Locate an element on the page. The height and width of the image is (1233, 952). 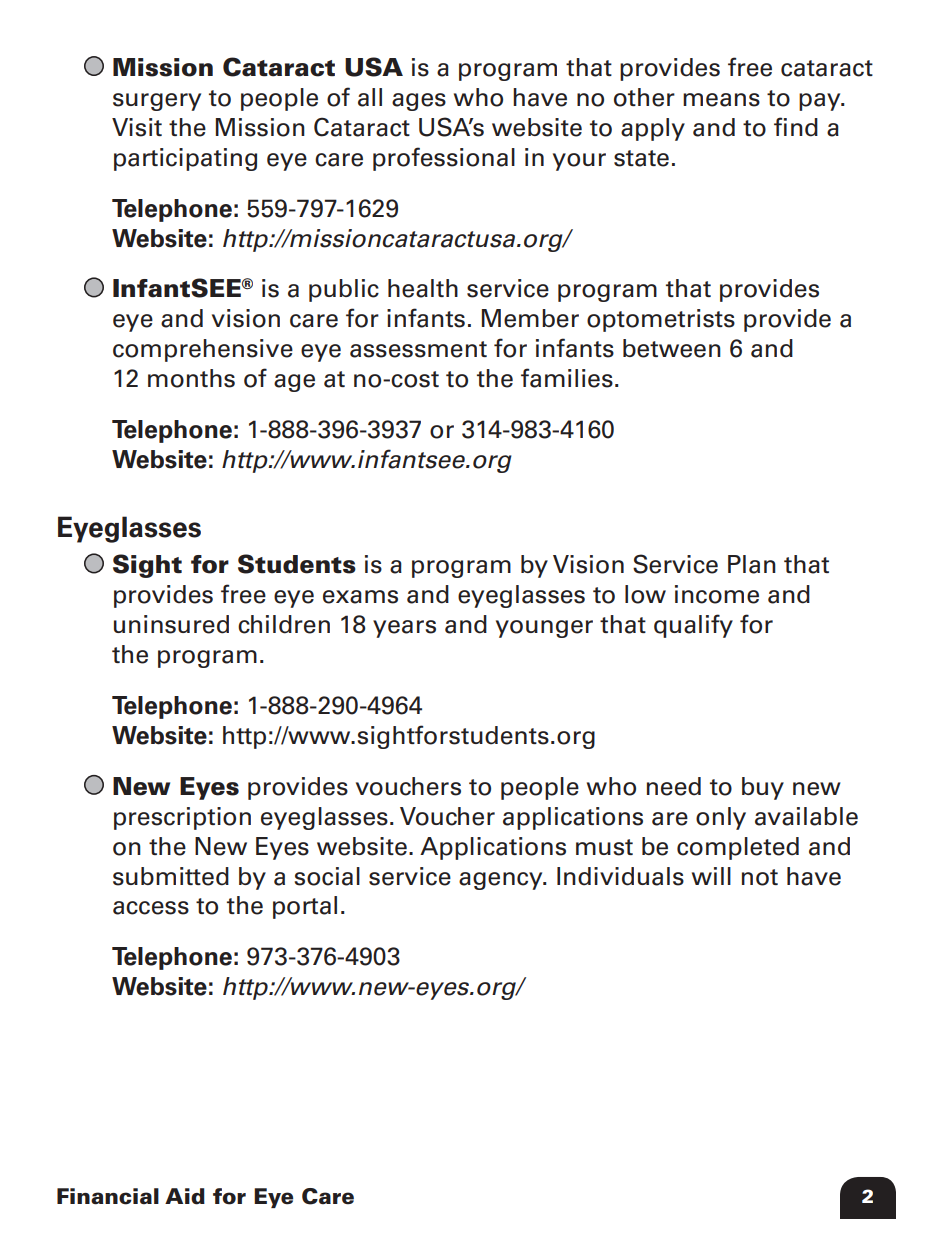
assessment is located at coordinates (418, 349).
